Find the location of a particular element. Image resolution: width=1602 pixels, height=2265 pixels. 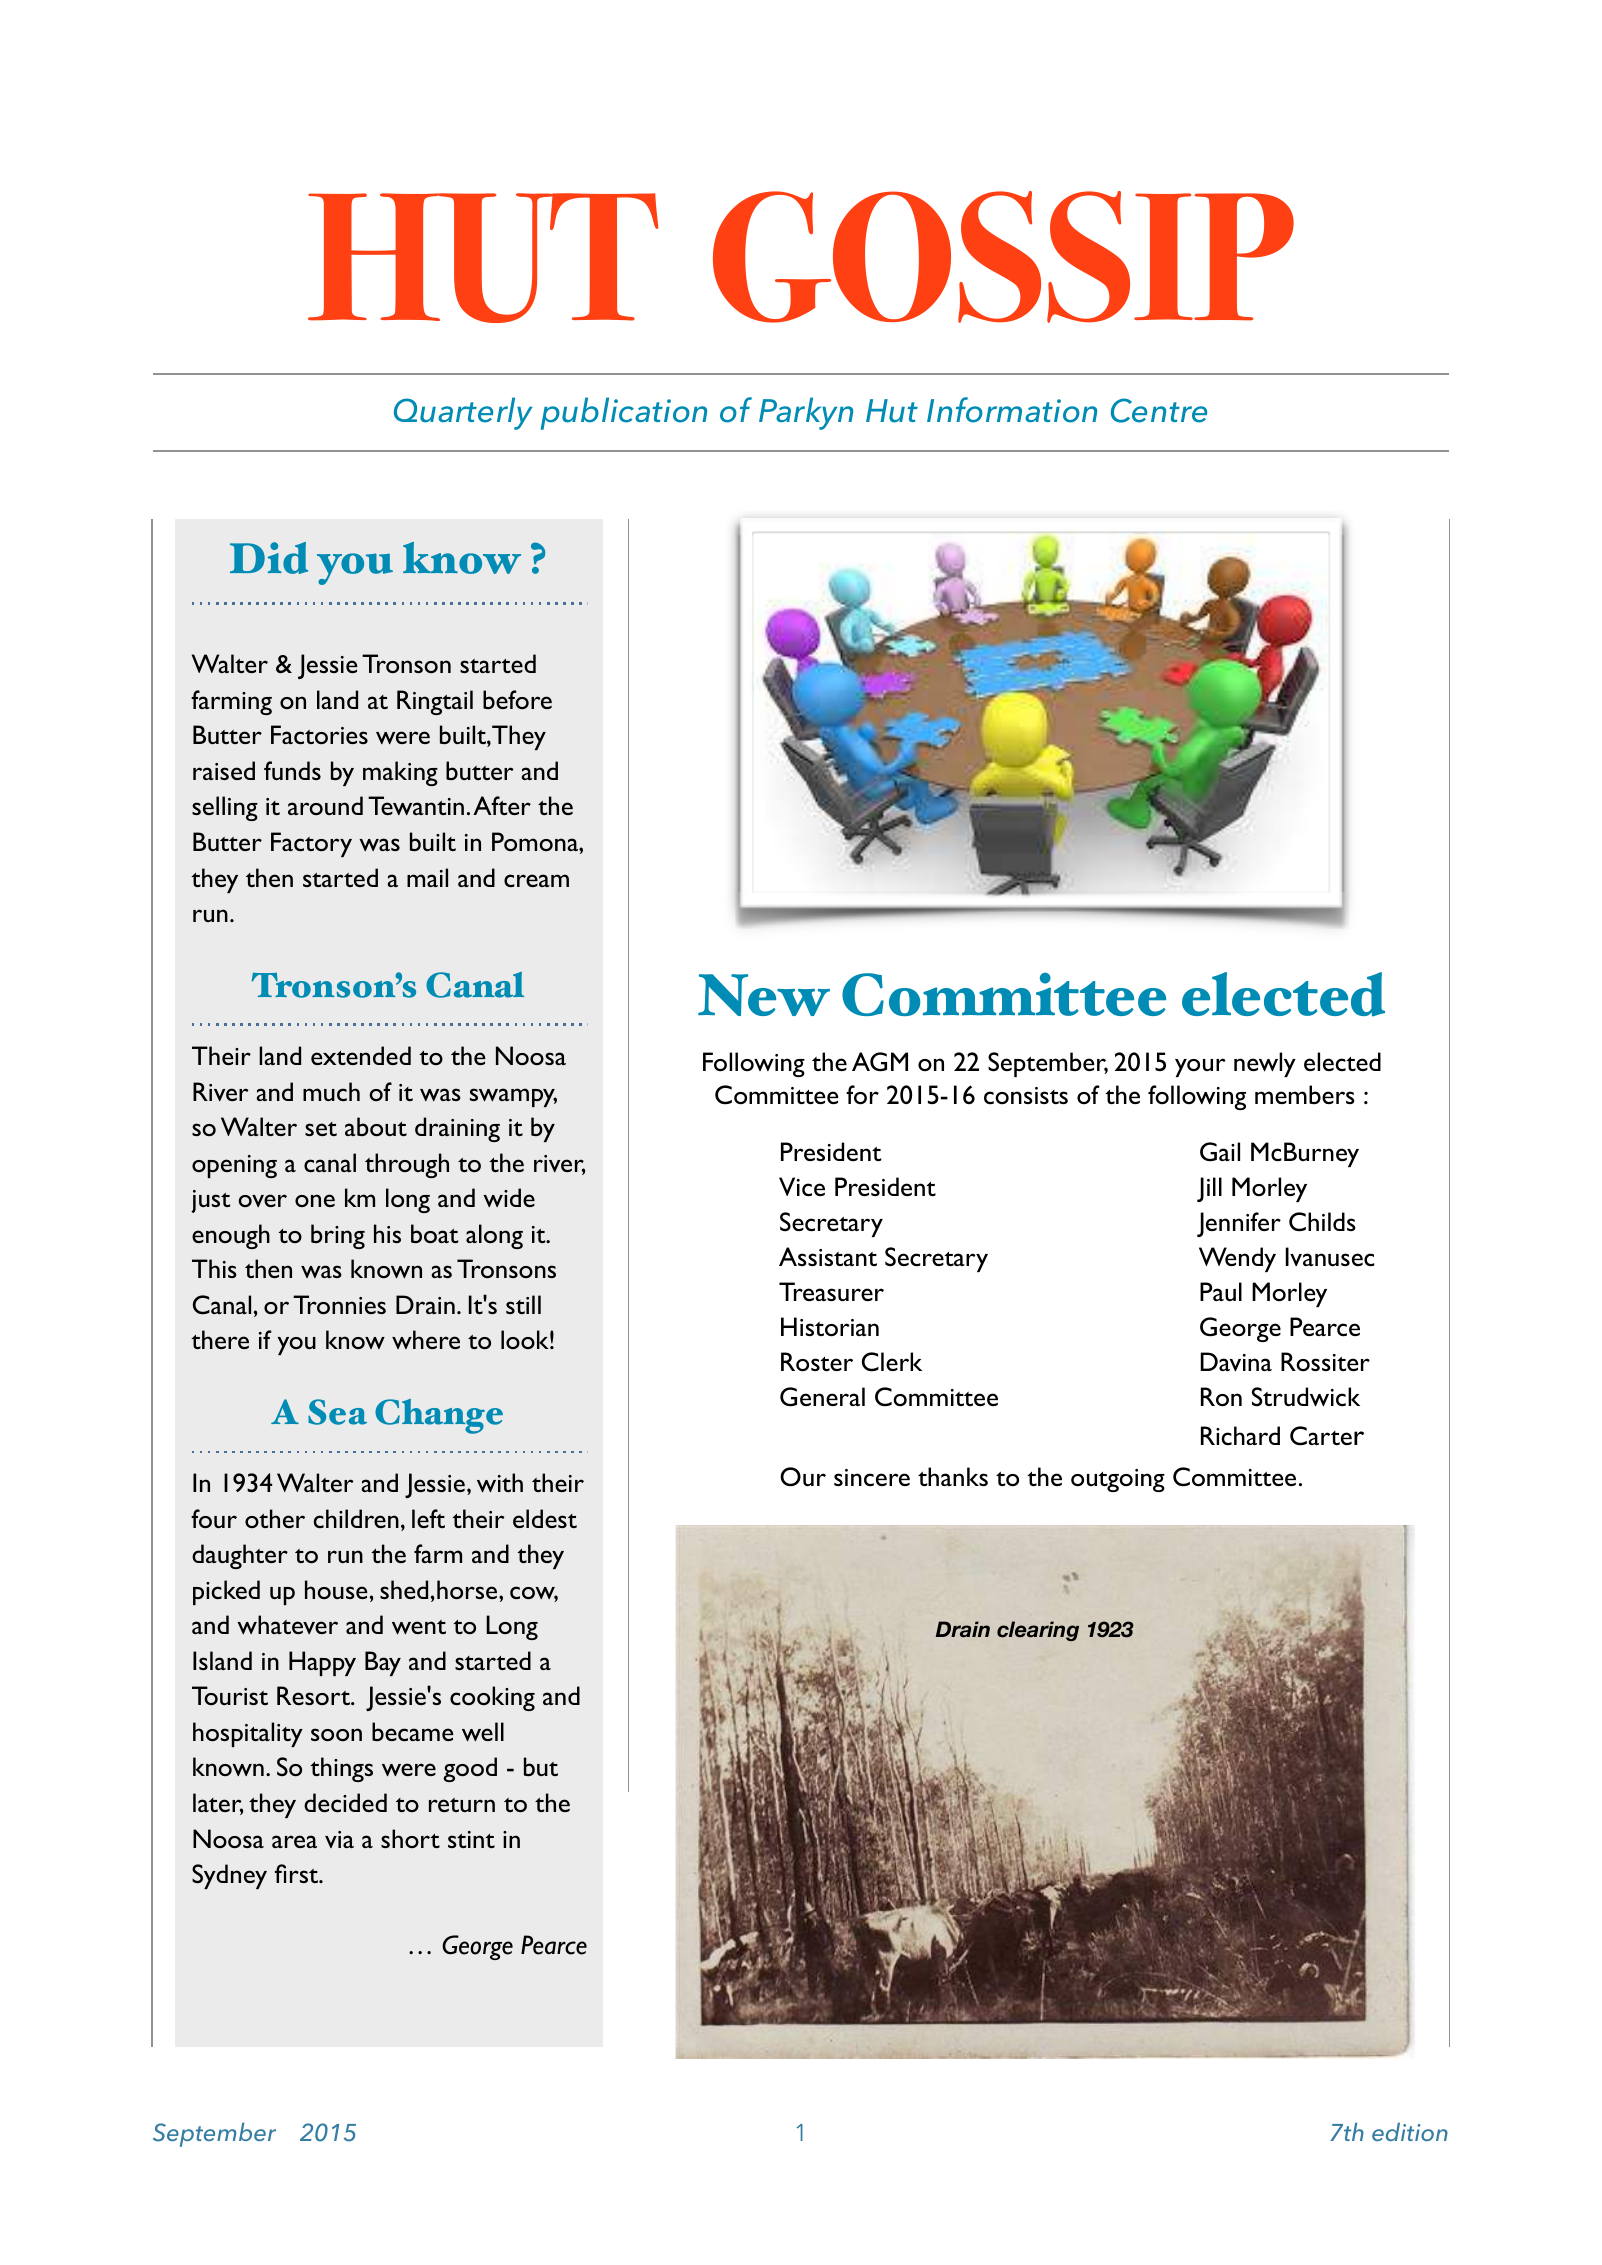

Centre is located at coordinates (1159, 410).
